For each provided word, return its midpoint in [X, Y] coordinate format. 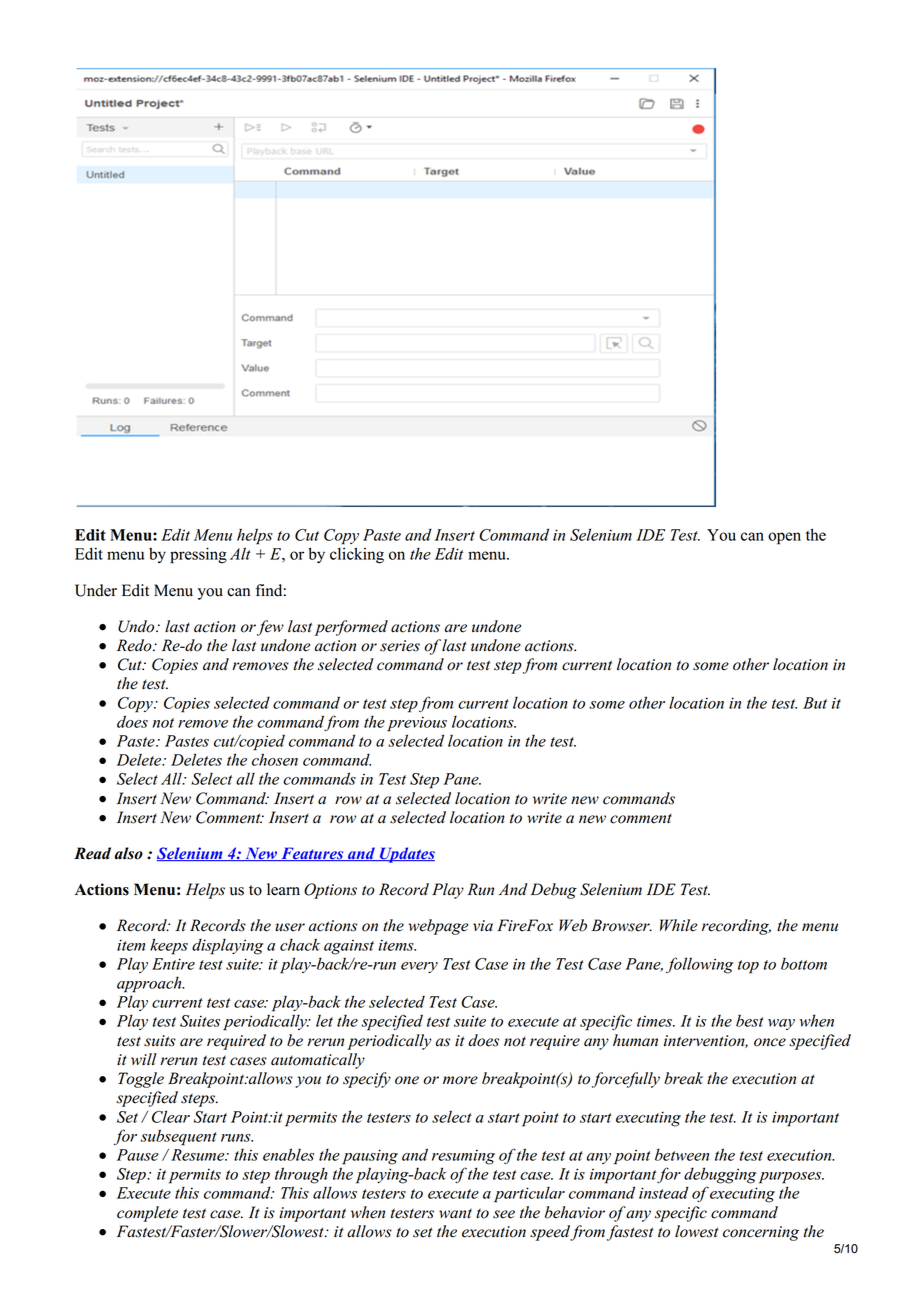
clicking [357, 555]
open [784, 538]
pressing [198, 555]
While [678, 925]
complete [147, 1214]
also [128, 853]
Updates [406, 855]
